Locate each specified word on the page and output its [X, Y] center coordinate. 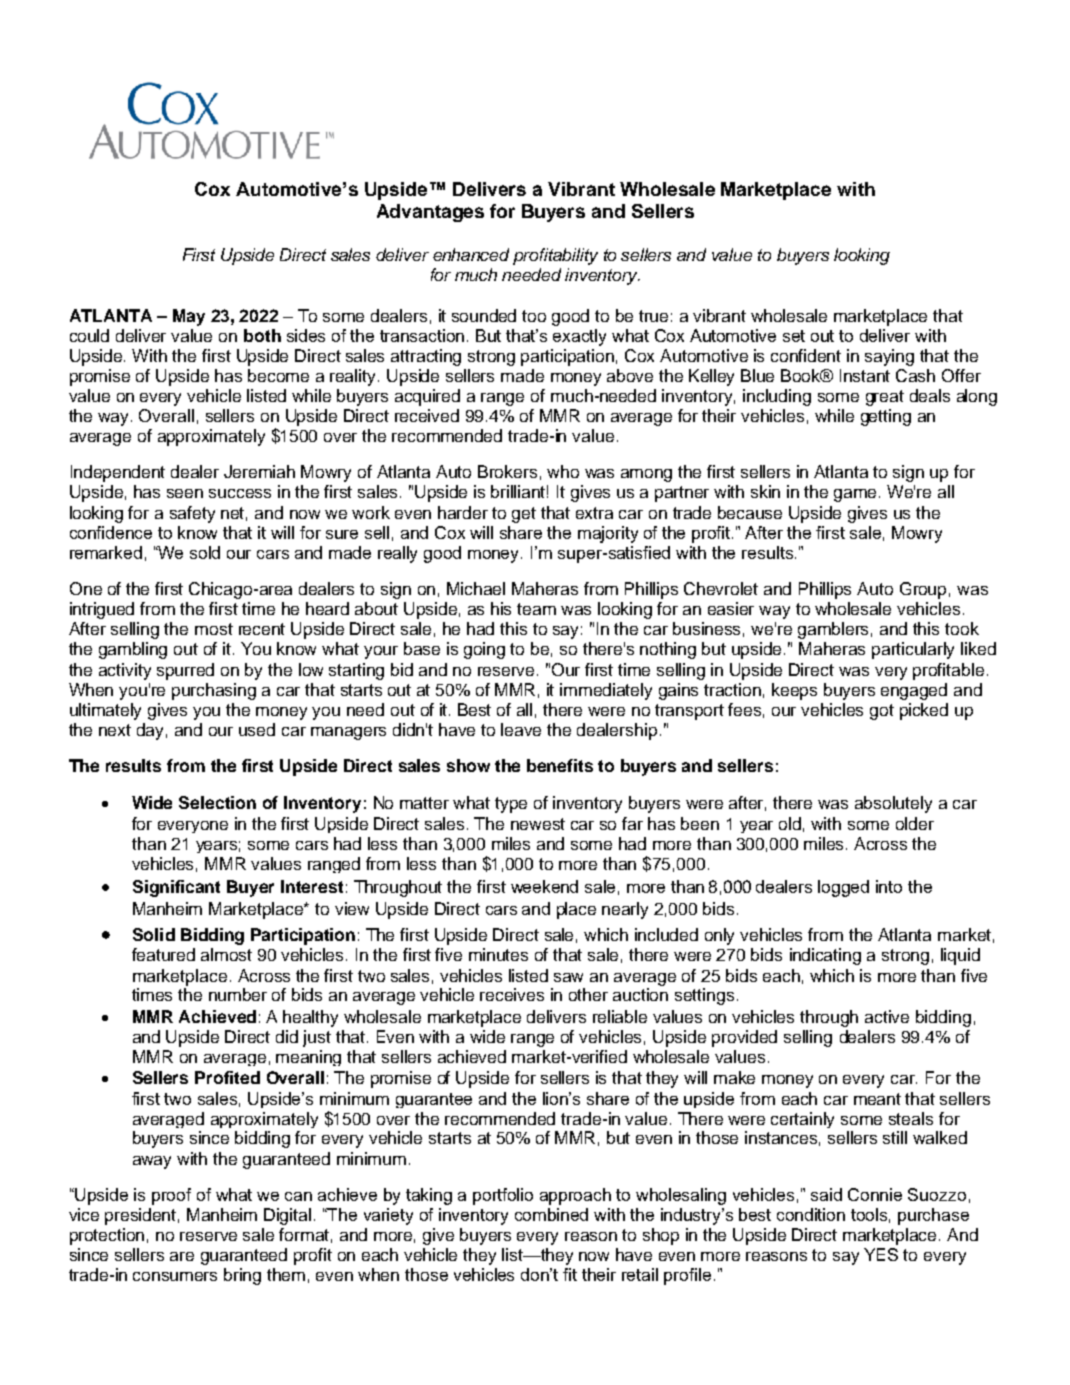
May [189, 317]
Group [923, 590]
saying [889, 357]
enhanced [471, 254]
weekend [544, 886]
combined [551, 1214]
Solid [154, 934]
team [536, 609]
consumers [175, 1276]
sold [205, 552]
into [889, 886]
